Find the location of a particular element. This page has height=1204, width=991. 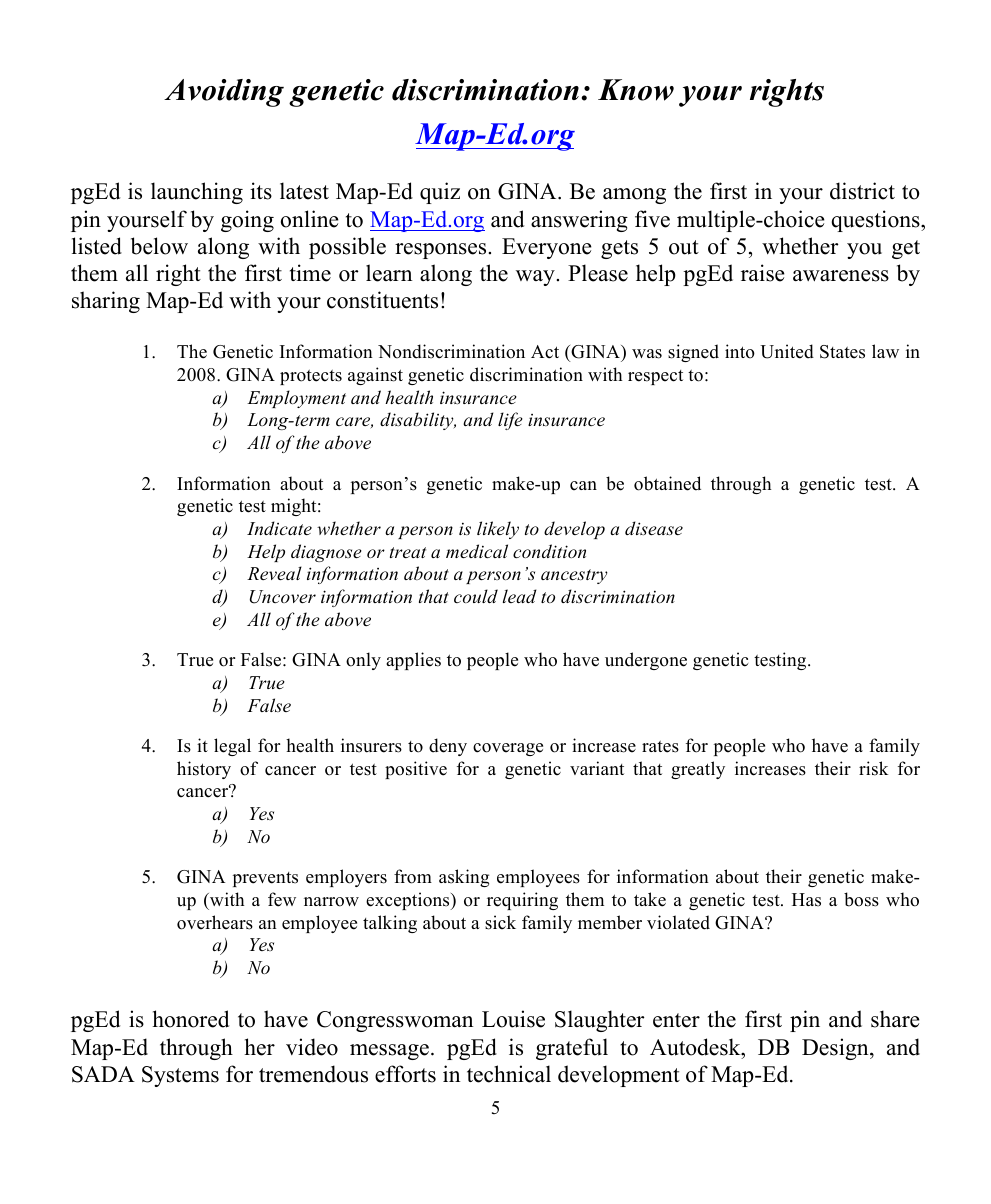

Employment is located at coordinates (296, 399).
